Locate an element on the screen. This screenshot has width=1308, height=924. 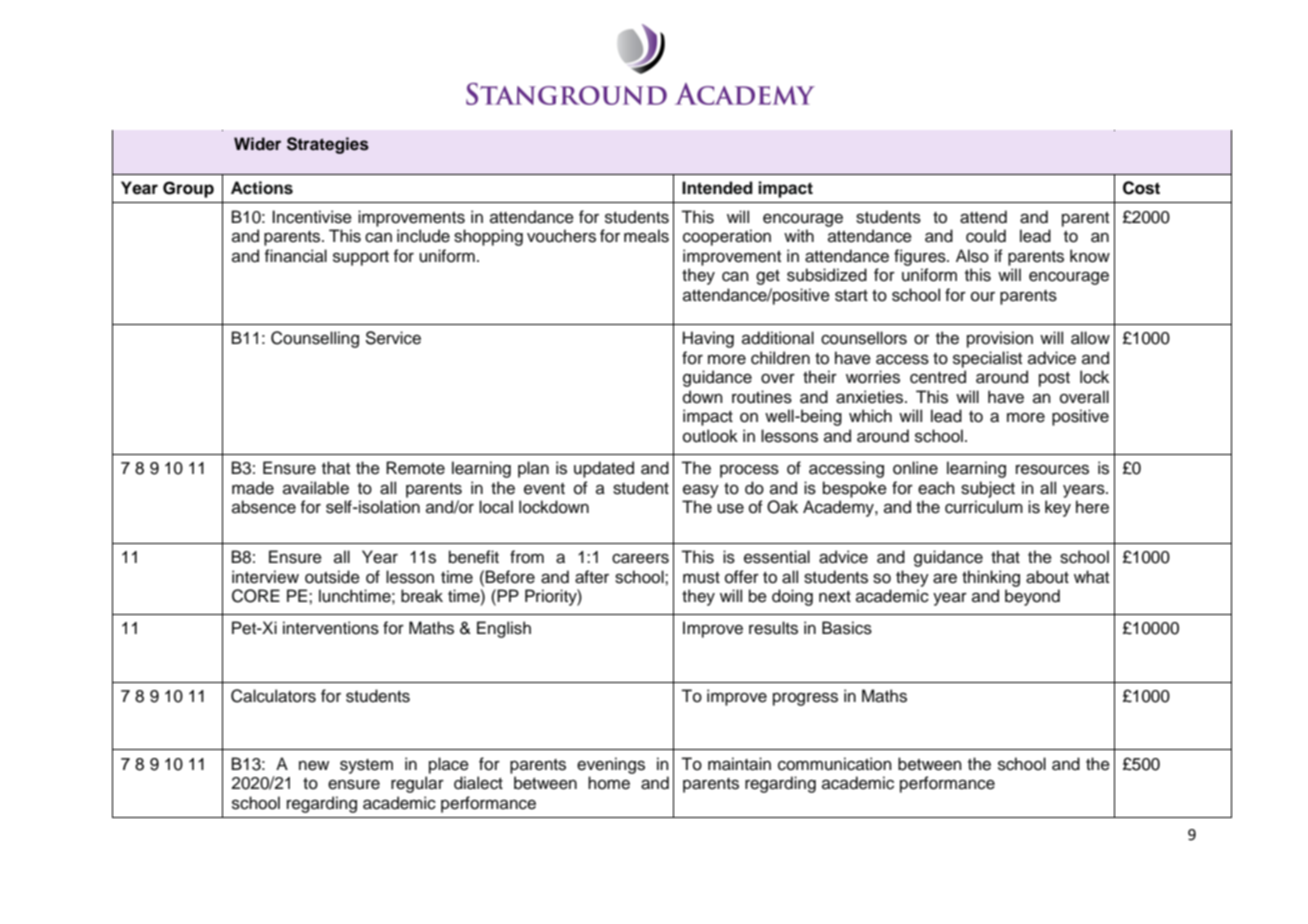
updated is located at coordinates (604, 469).
